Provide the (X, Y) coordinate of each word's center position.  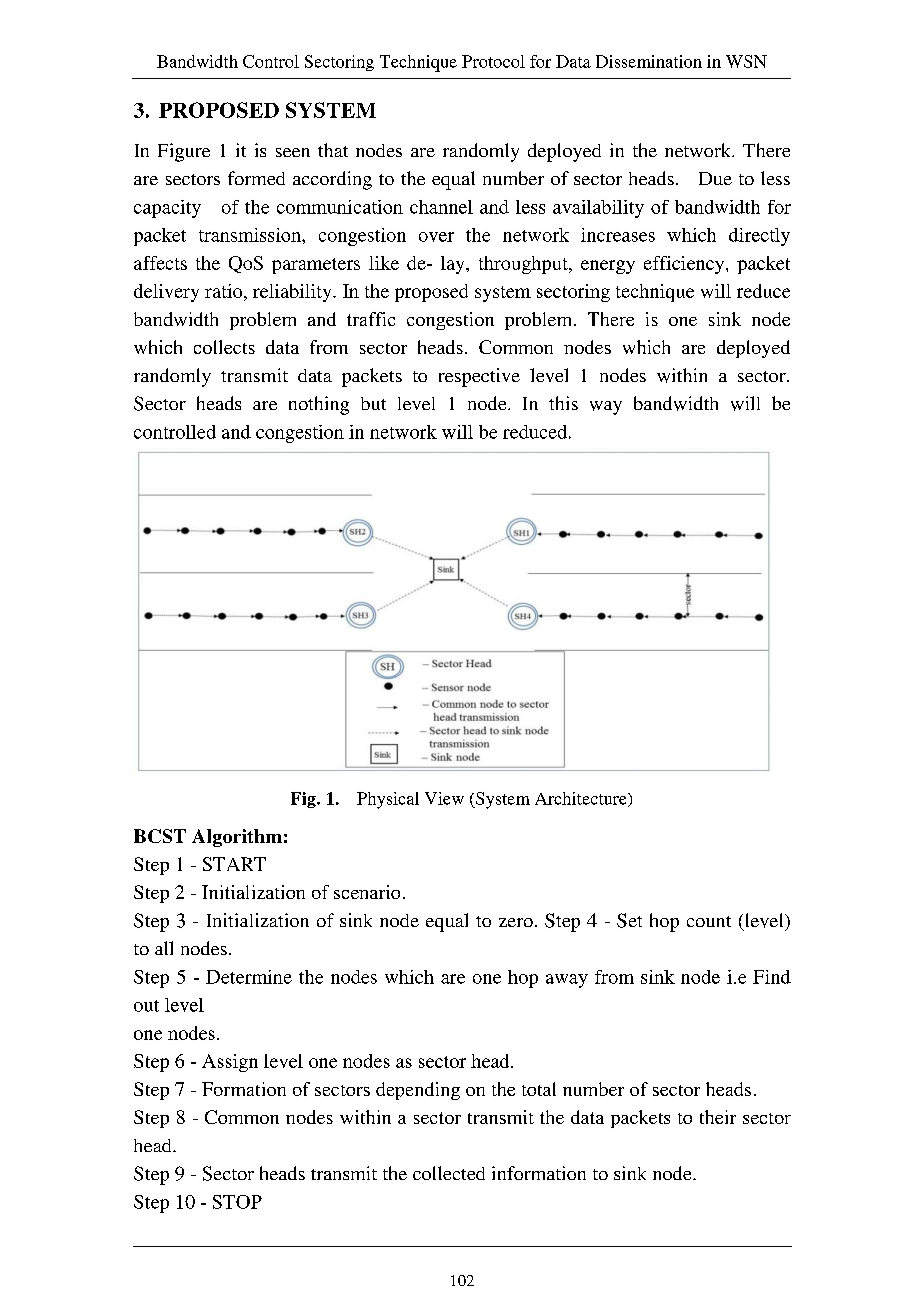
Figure (184, 152)
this (563, 403)
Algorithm (237, 838)
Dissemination (649, 61)
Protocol (493, 61)
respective (479, 377)
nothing (319, 405)
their (718, 1117)
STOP (237, 1202)
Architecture (582, 799)
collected (449, 1173)
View (444, 798)
